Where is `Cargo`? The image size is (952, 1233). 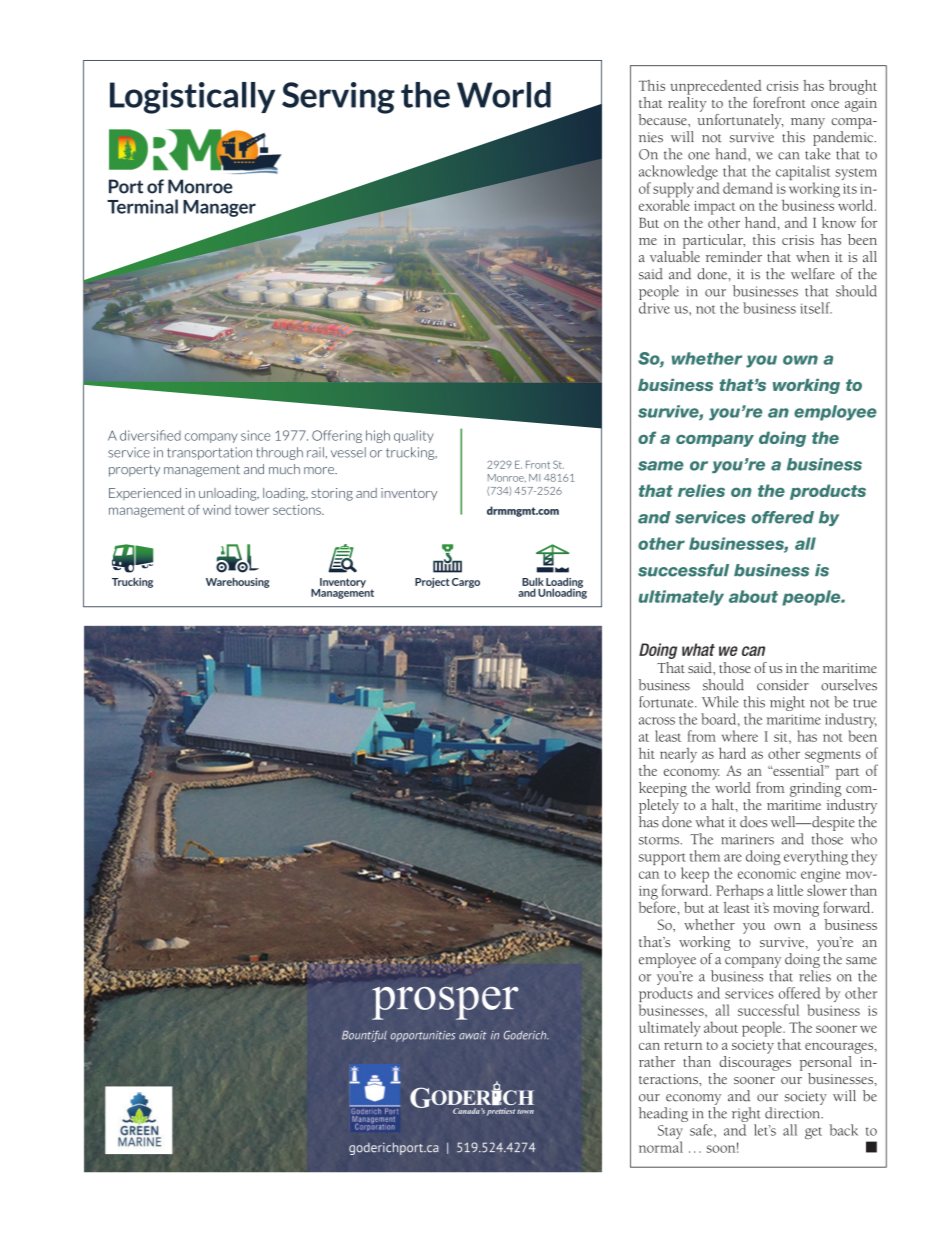 Cargo is located at coordinates (466, 583).
